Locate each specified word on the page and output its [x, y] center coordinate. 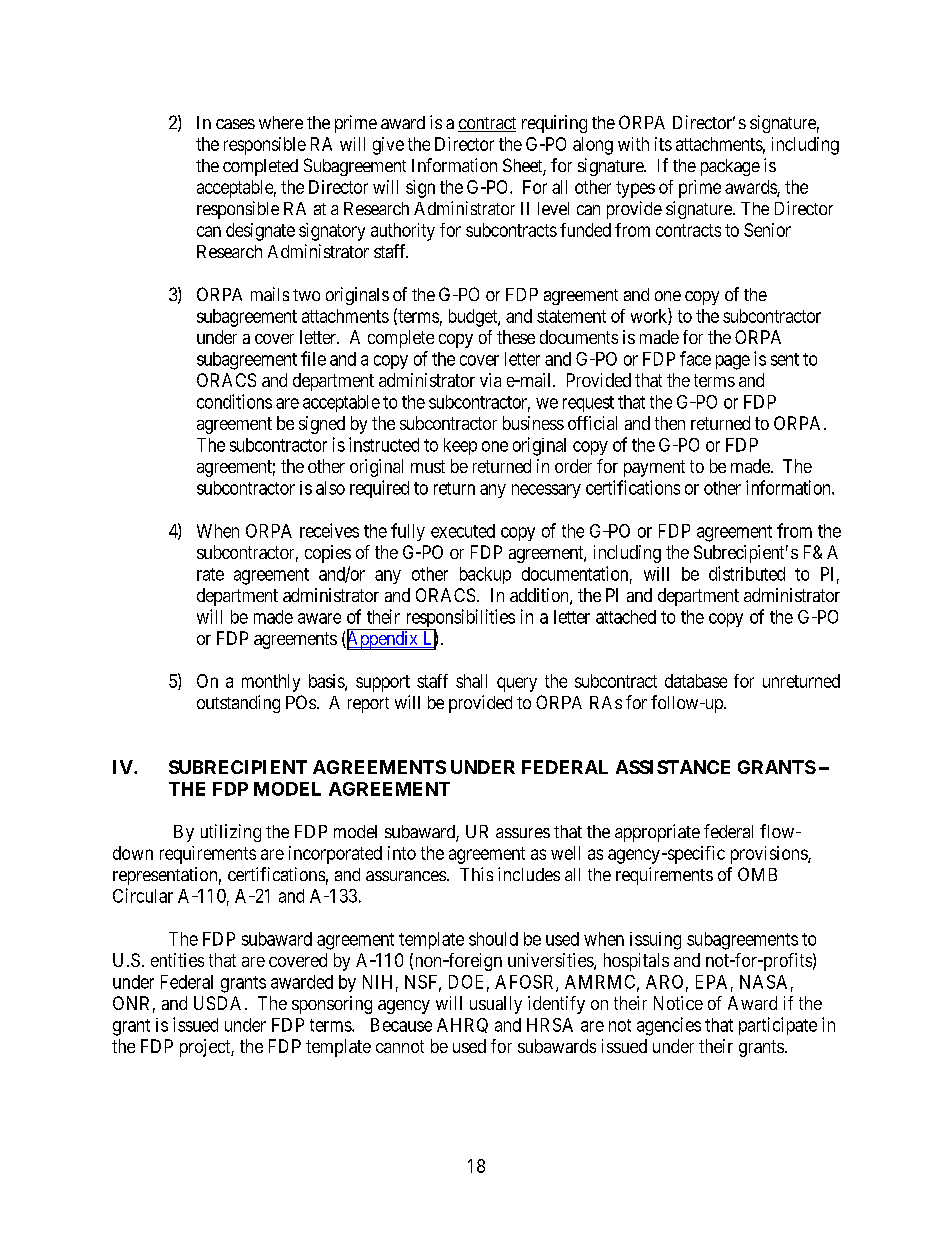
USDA [217, 1003]
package [730, 167]
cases [235, 124]
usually [496, 1005]
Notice [678, 1003]
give [388, 146]
